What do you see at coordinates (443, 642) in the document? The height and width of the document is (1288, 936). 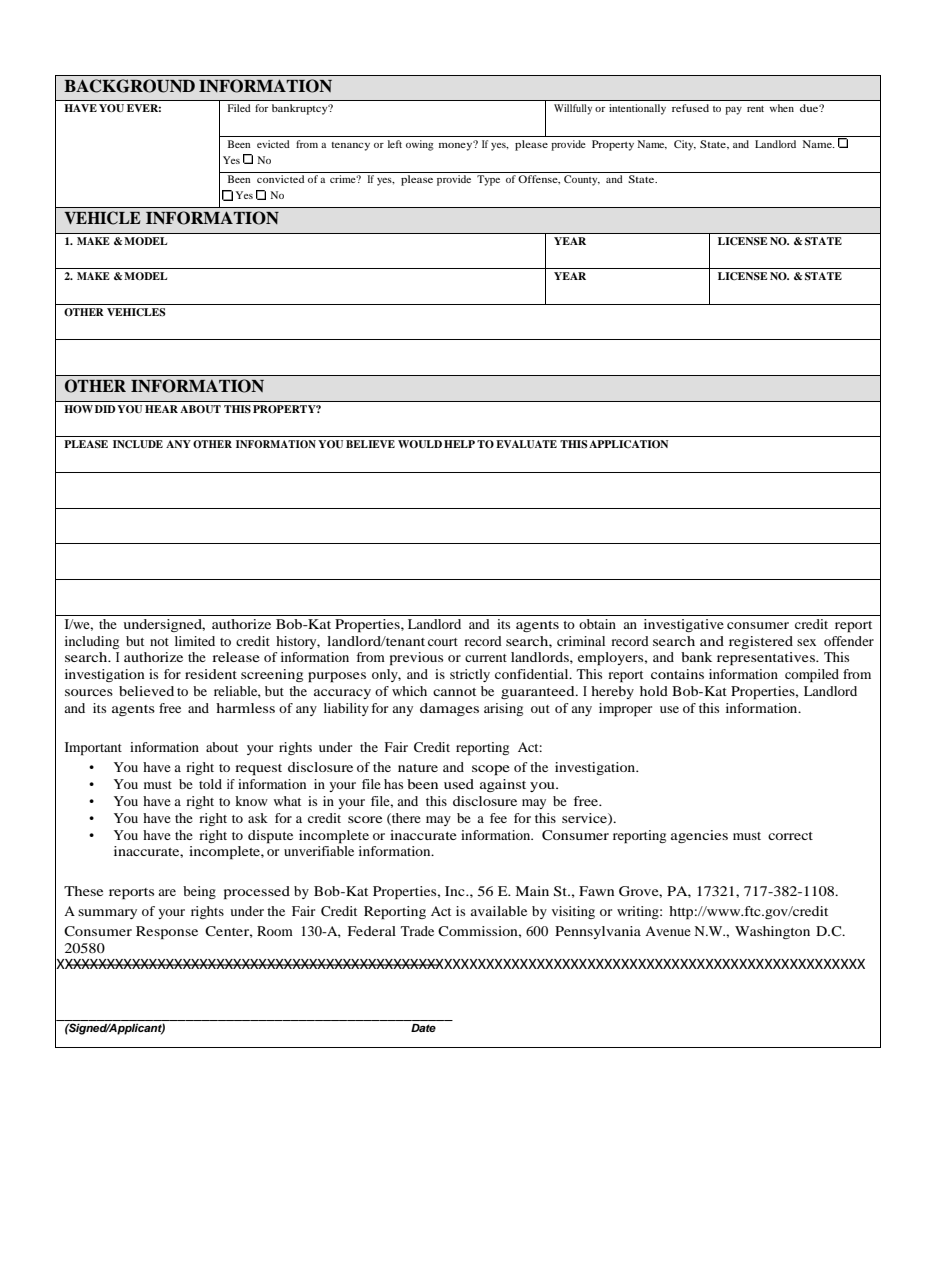 I see `court` at bounding box center [443, 642].
